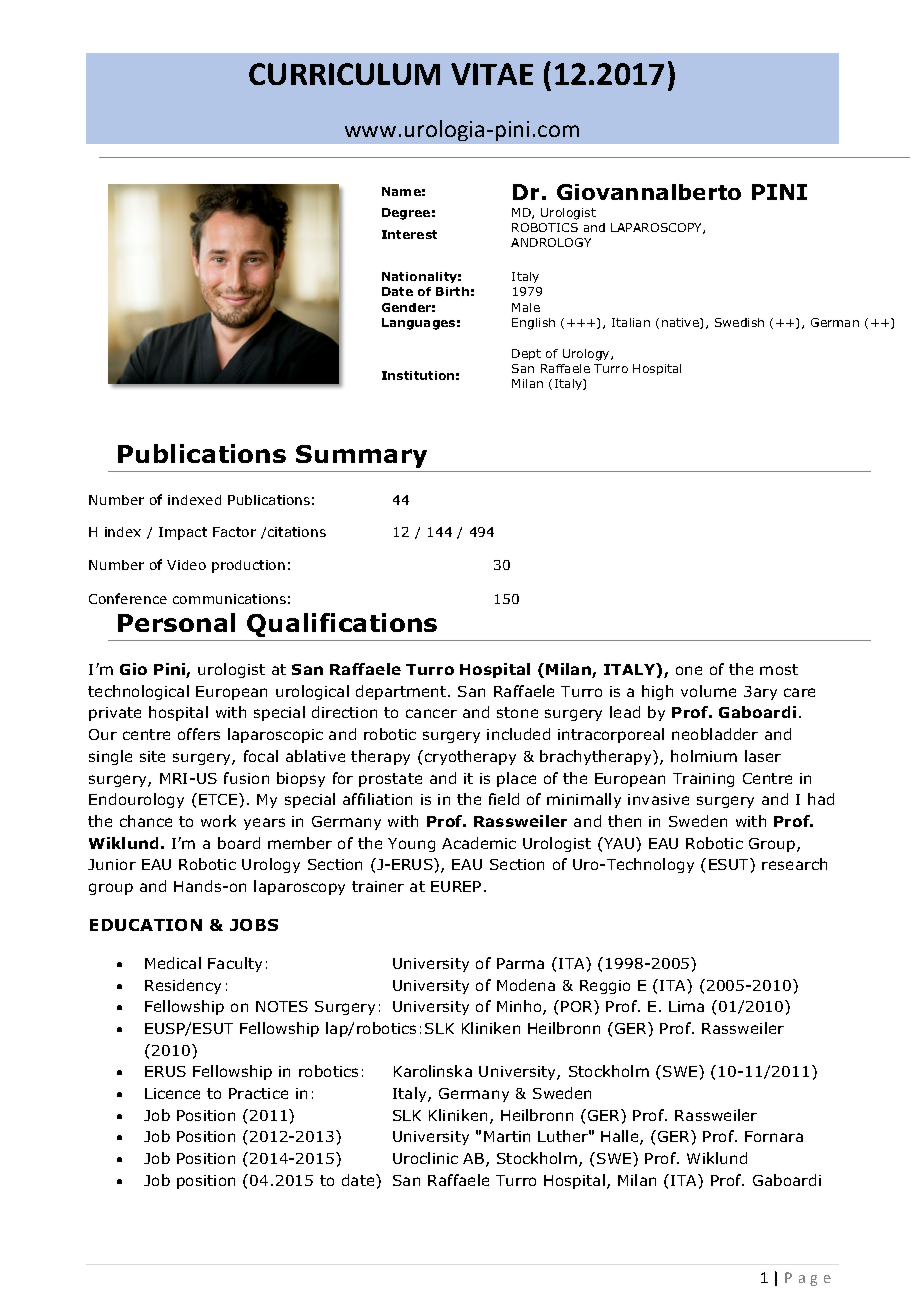 The height and width of the image is (1308, 924). I want to click on technological, so click(138, 692).
